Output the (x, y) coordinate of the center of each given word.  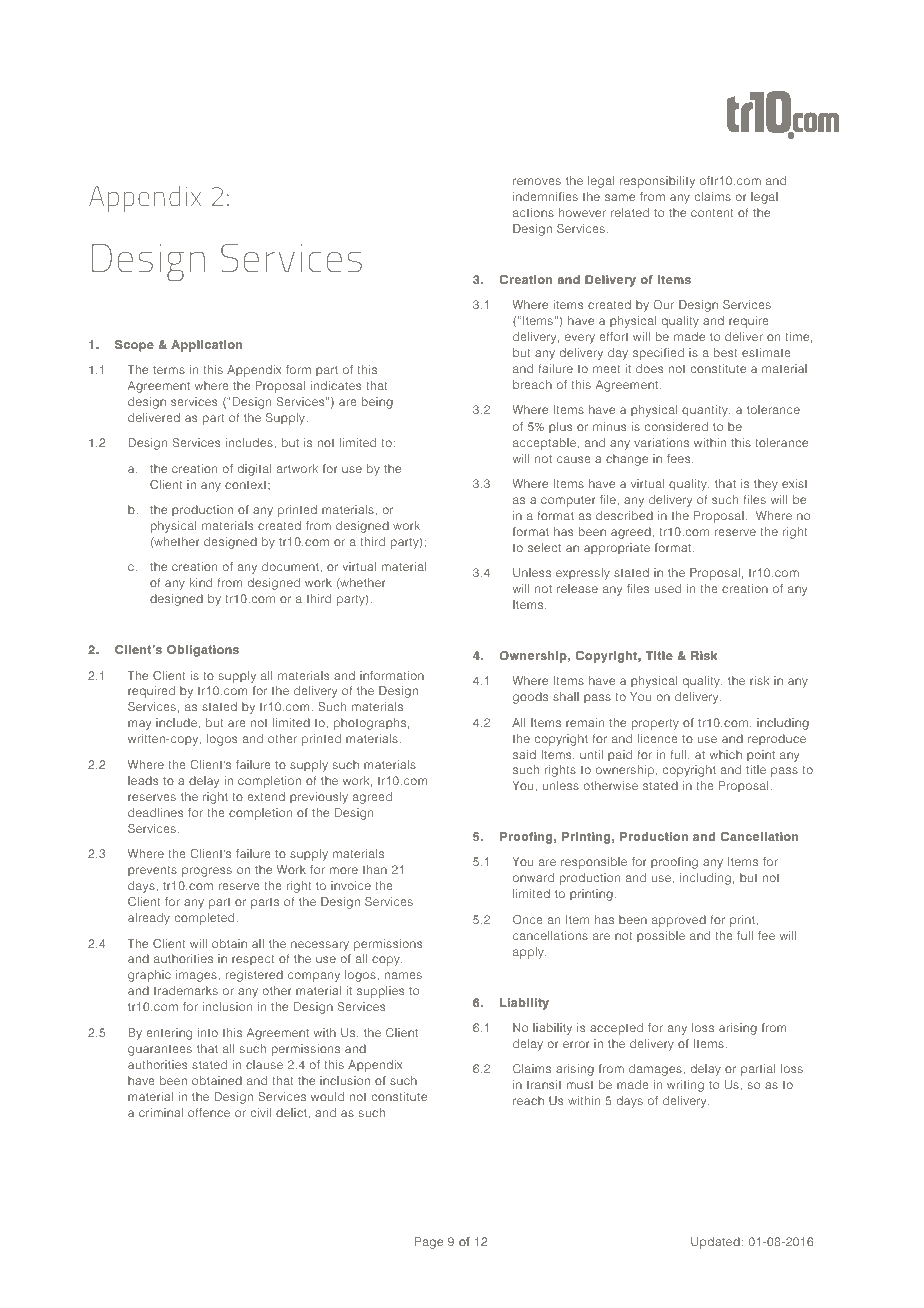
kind (201, 582)
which (725, 754)
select (544, 547)
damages (656, 1070)
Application (206, 346)
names (403, 975)
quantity (706, 411)
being (377, 403)
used (668, 588)
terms (169, 370)
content (712, 213)
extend (266, 796)
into (208, 1032)
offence (209, 1112)
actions (533, 212)
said (524, 754)
